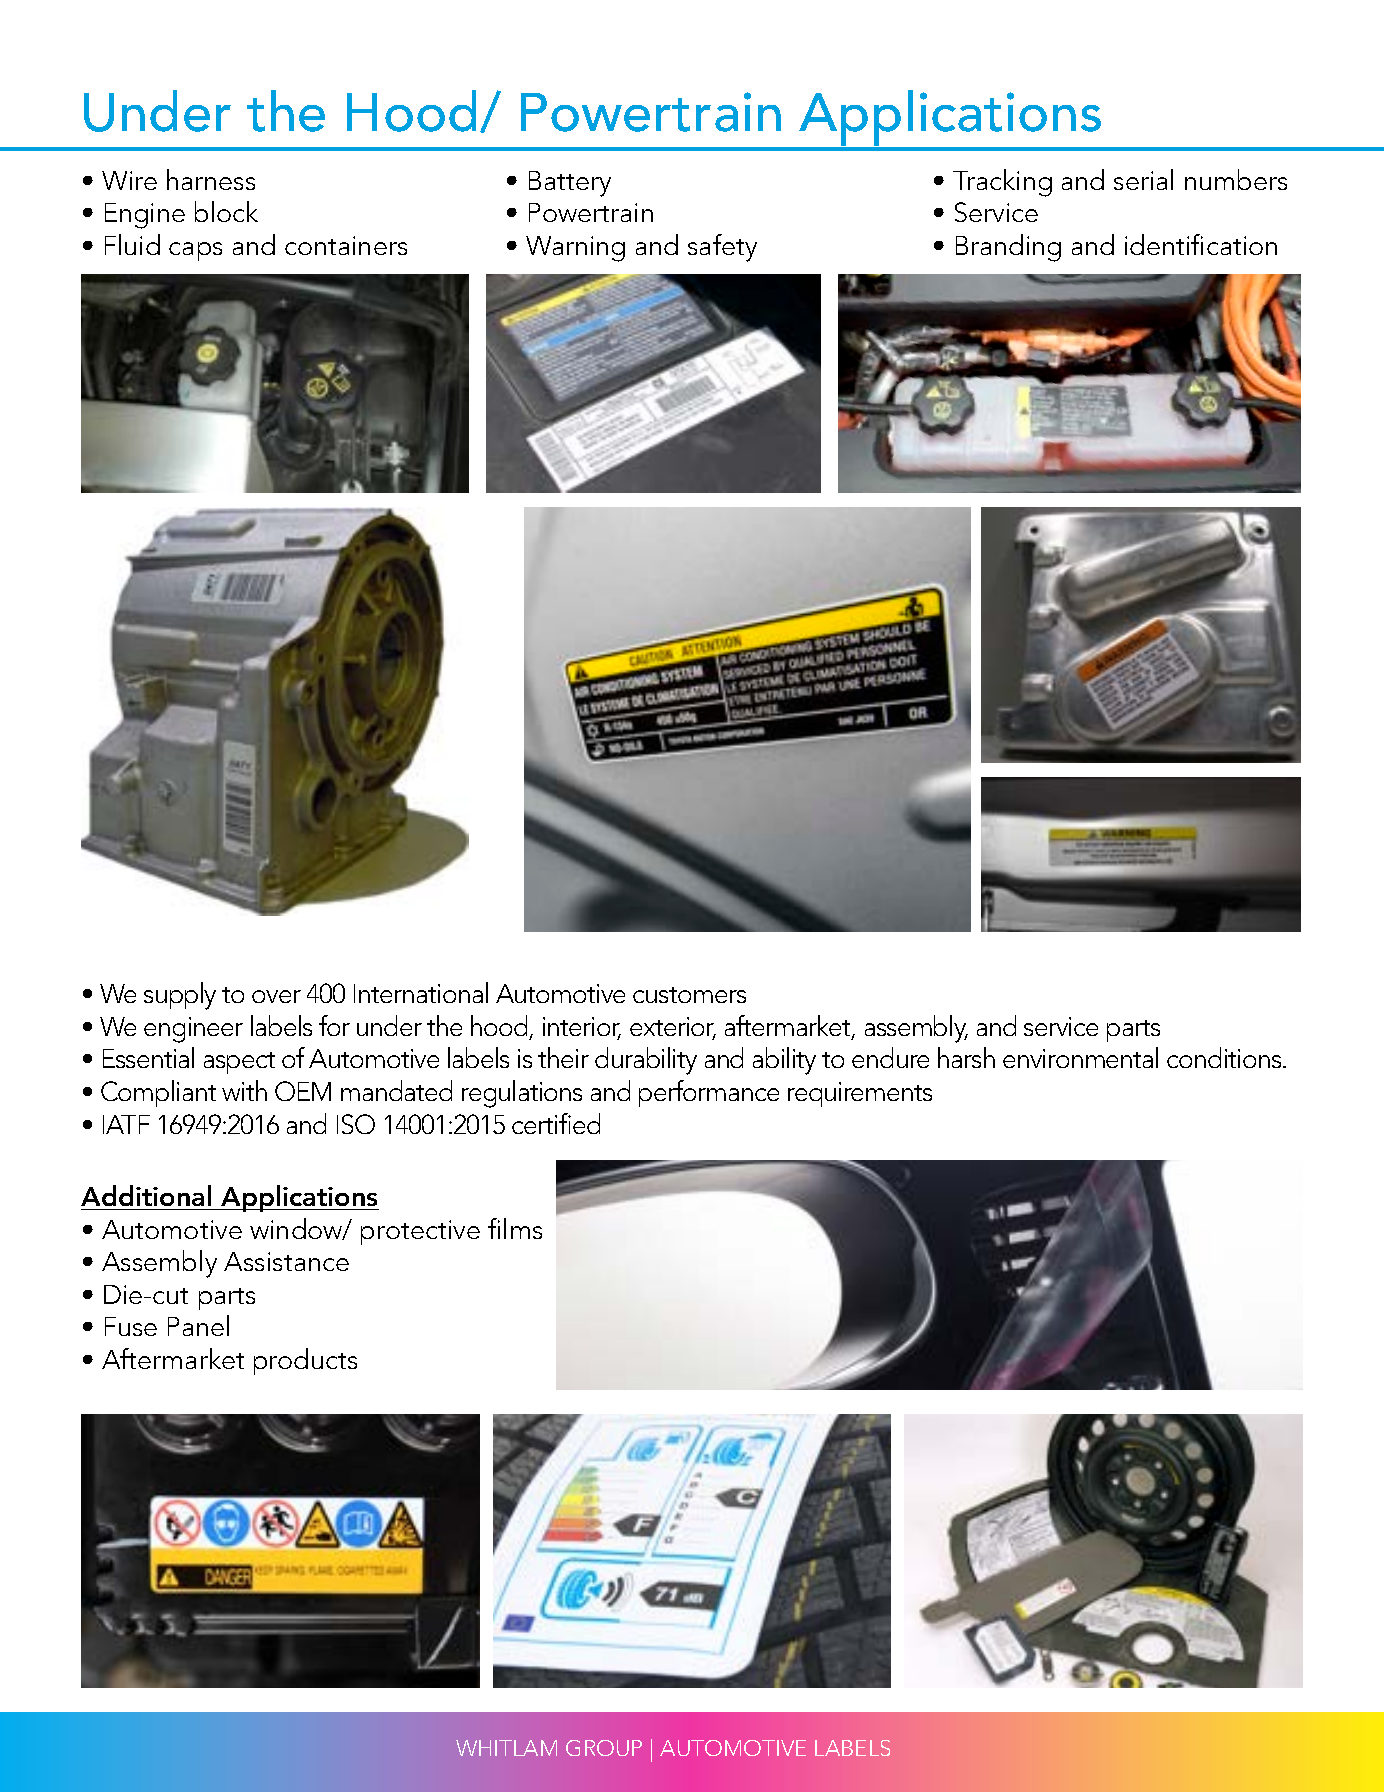 This screenshot has height=1792, width=1384. Describe the element at coordinates (1080, 1057) in the screenshot. I see `environmental` at that location.
